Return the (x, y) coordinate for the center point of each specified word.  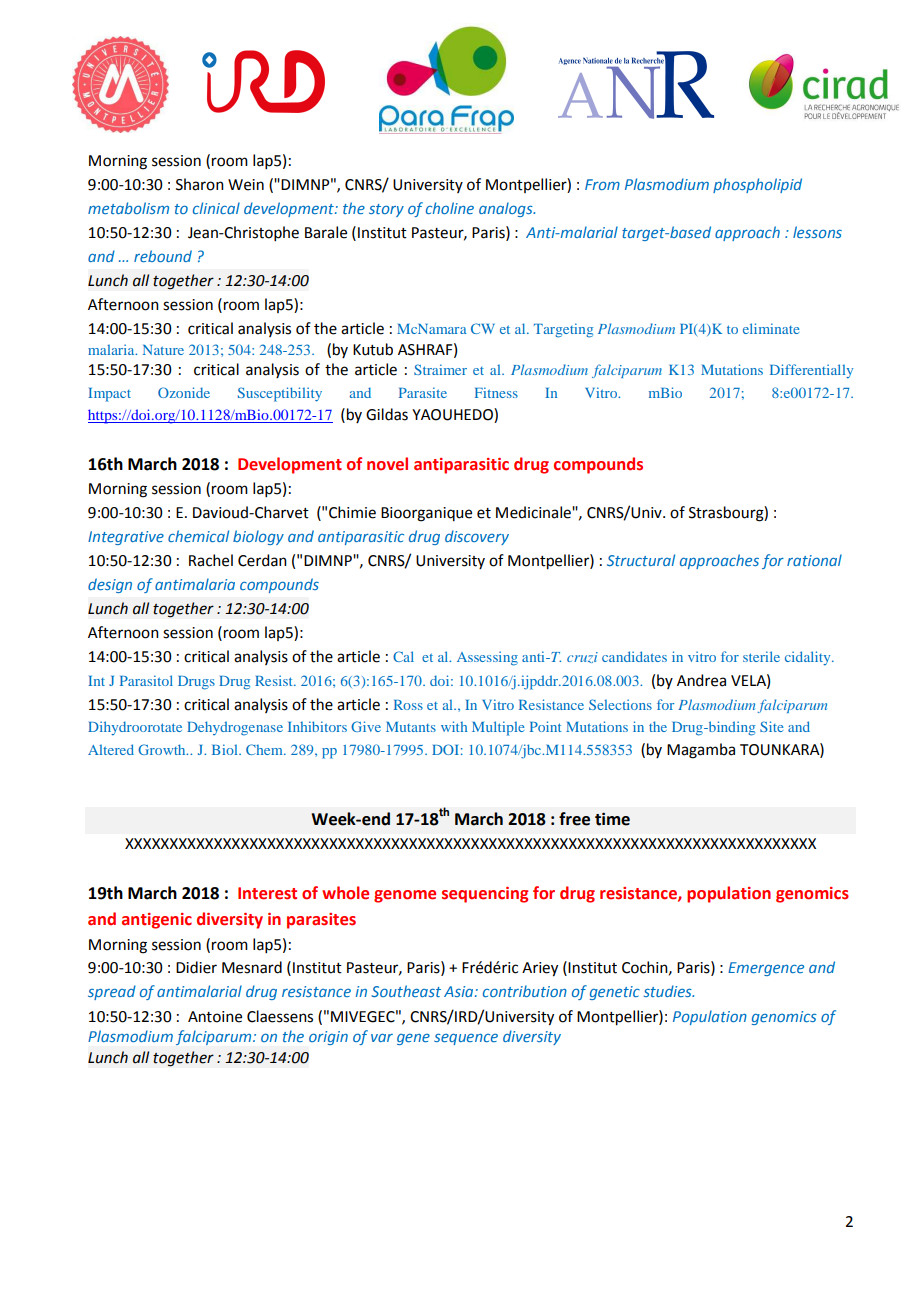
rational (814, 560)
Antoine (215, 1017)
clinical (216, 208)
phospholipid (757, 185)
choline (450, 208)
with (454, 726)
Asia (460, 991)
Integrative (126, 538)
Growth (163, 749)
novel (387, 464)
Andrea (701, 680)
